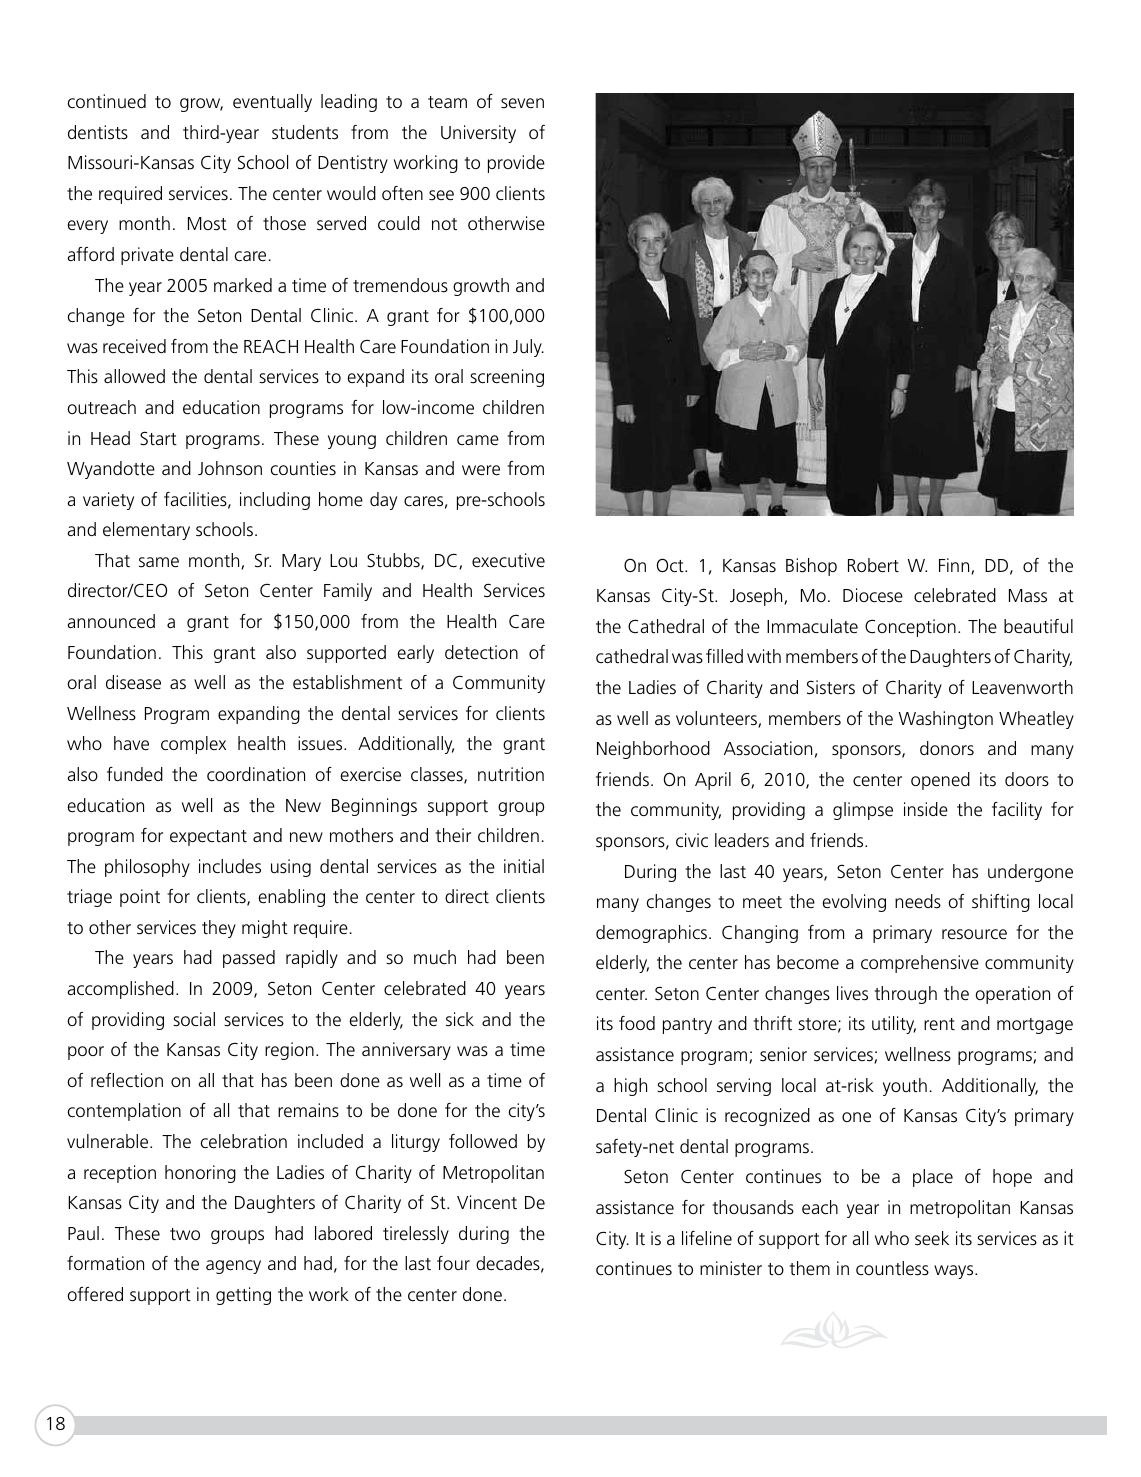  Describe the element at coordinates (524, 866) in the page. I see `initial` at that location.
